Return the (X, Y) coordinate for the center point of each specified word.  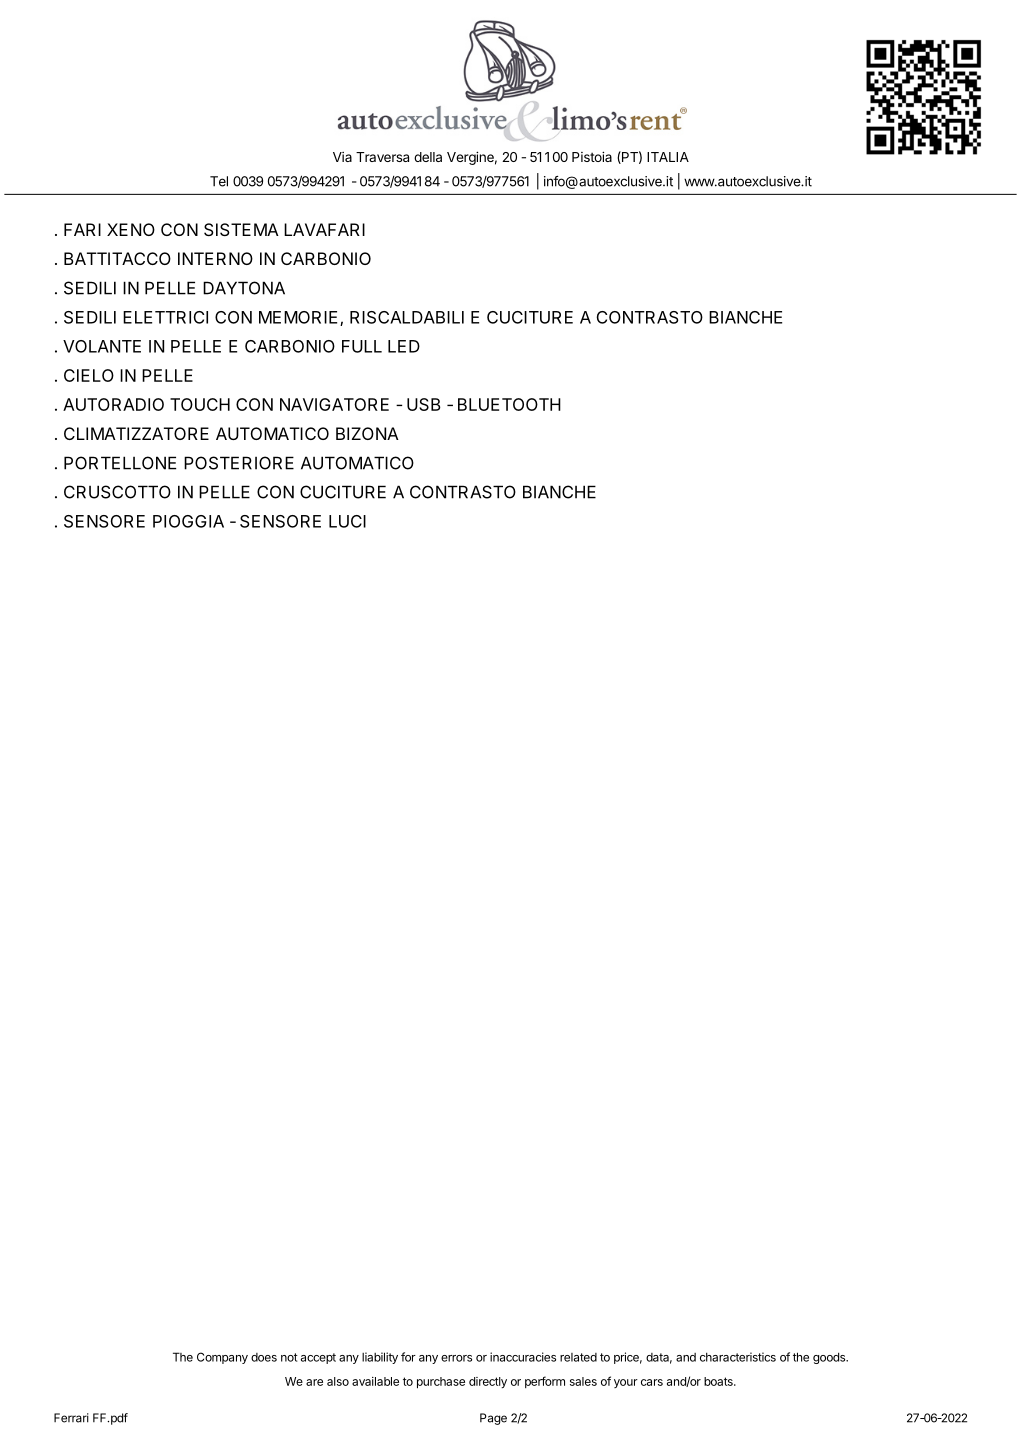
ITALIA (668, 157)
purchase (441, 1383)
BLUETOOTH (509, 404)
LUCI (347, 521)
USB (424, 404)
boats (719, 1381)
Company (222, 1358)
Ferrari (71, 1418)
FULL (362, 346)
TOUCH (200, 404)
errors (456, 1358)
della (428, 157)
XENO (131, 229)
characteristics (738, 1357)
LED (404, 346)
